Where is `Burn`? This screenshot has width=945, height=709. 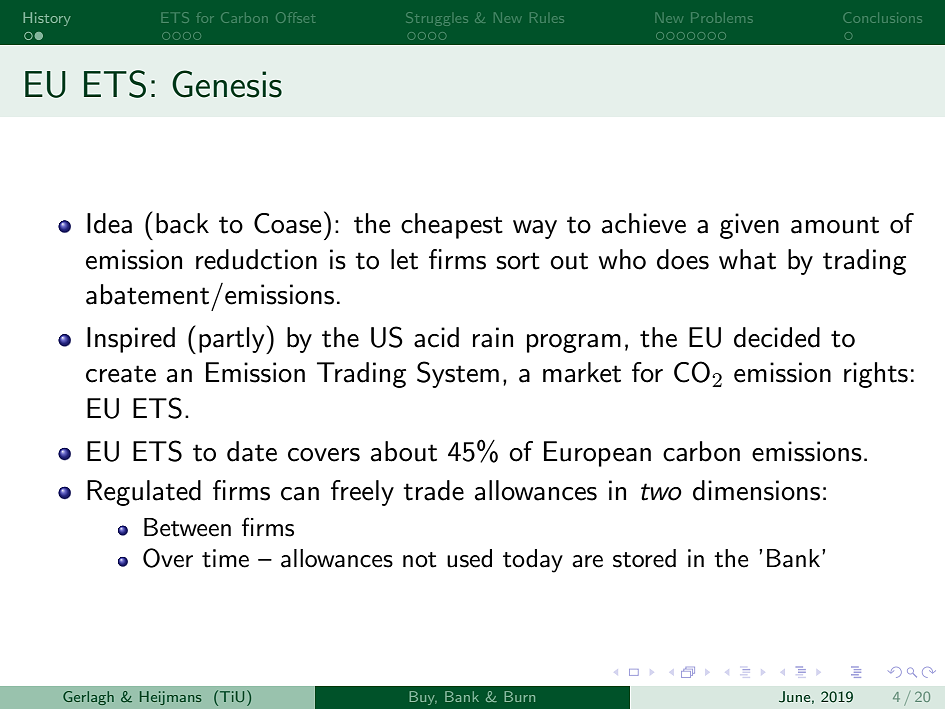 Burn is located at coordinates (519, 696).
